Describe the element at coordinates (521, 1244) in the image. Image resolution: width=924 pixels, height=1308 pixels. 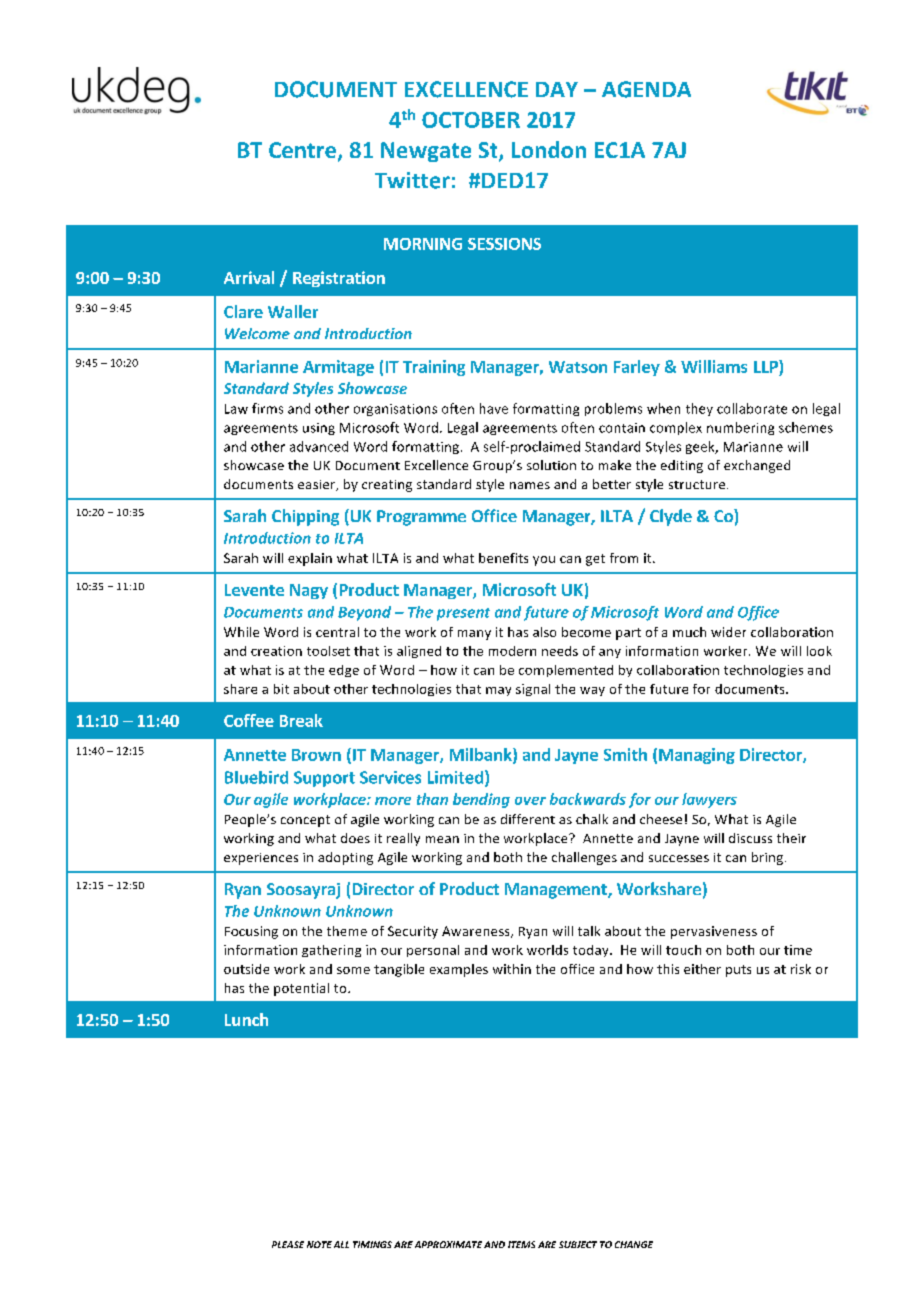
I see `ITEMS` at that location.
